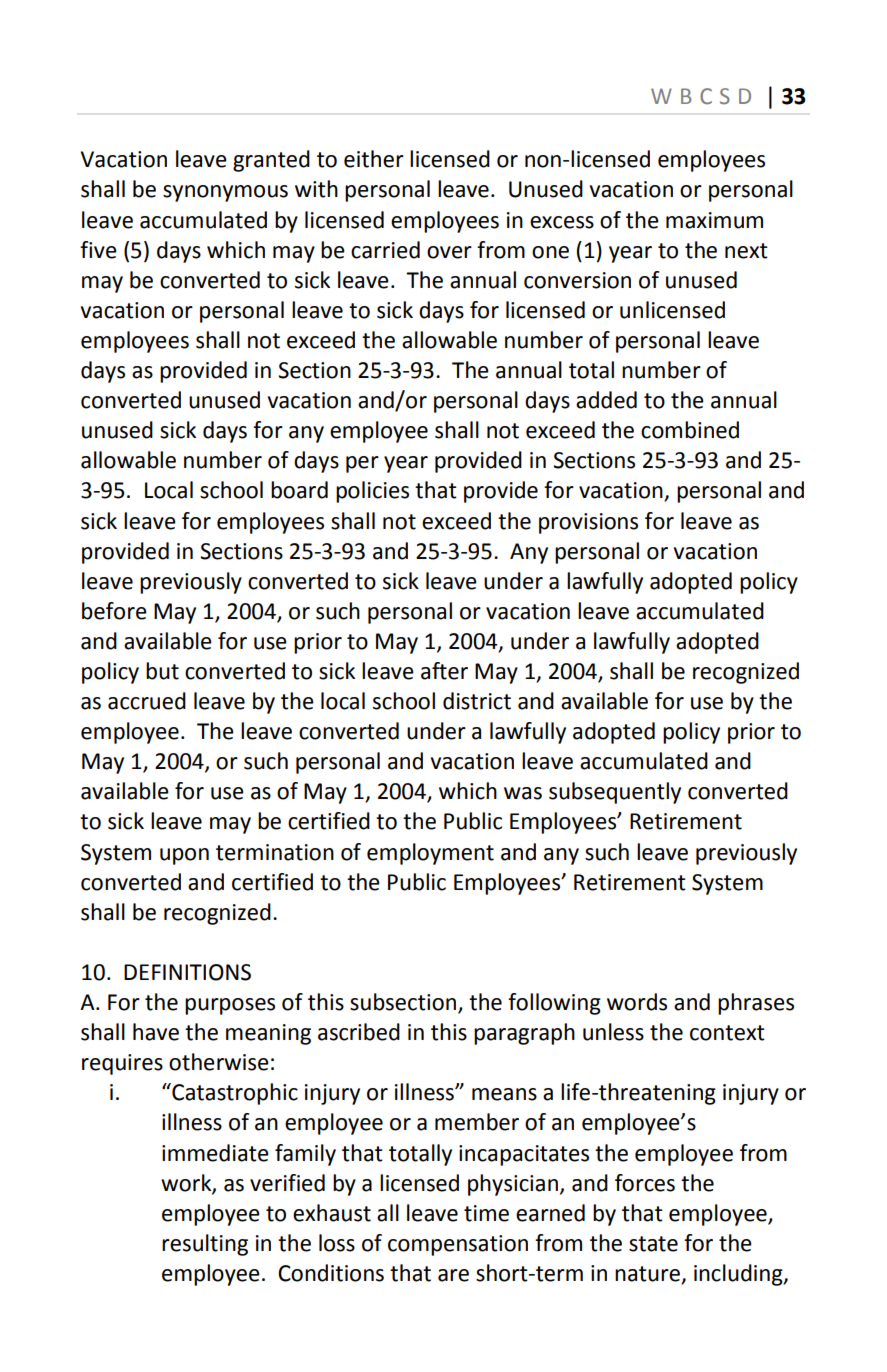  I want to click on subsequently, so click(615, 793).
